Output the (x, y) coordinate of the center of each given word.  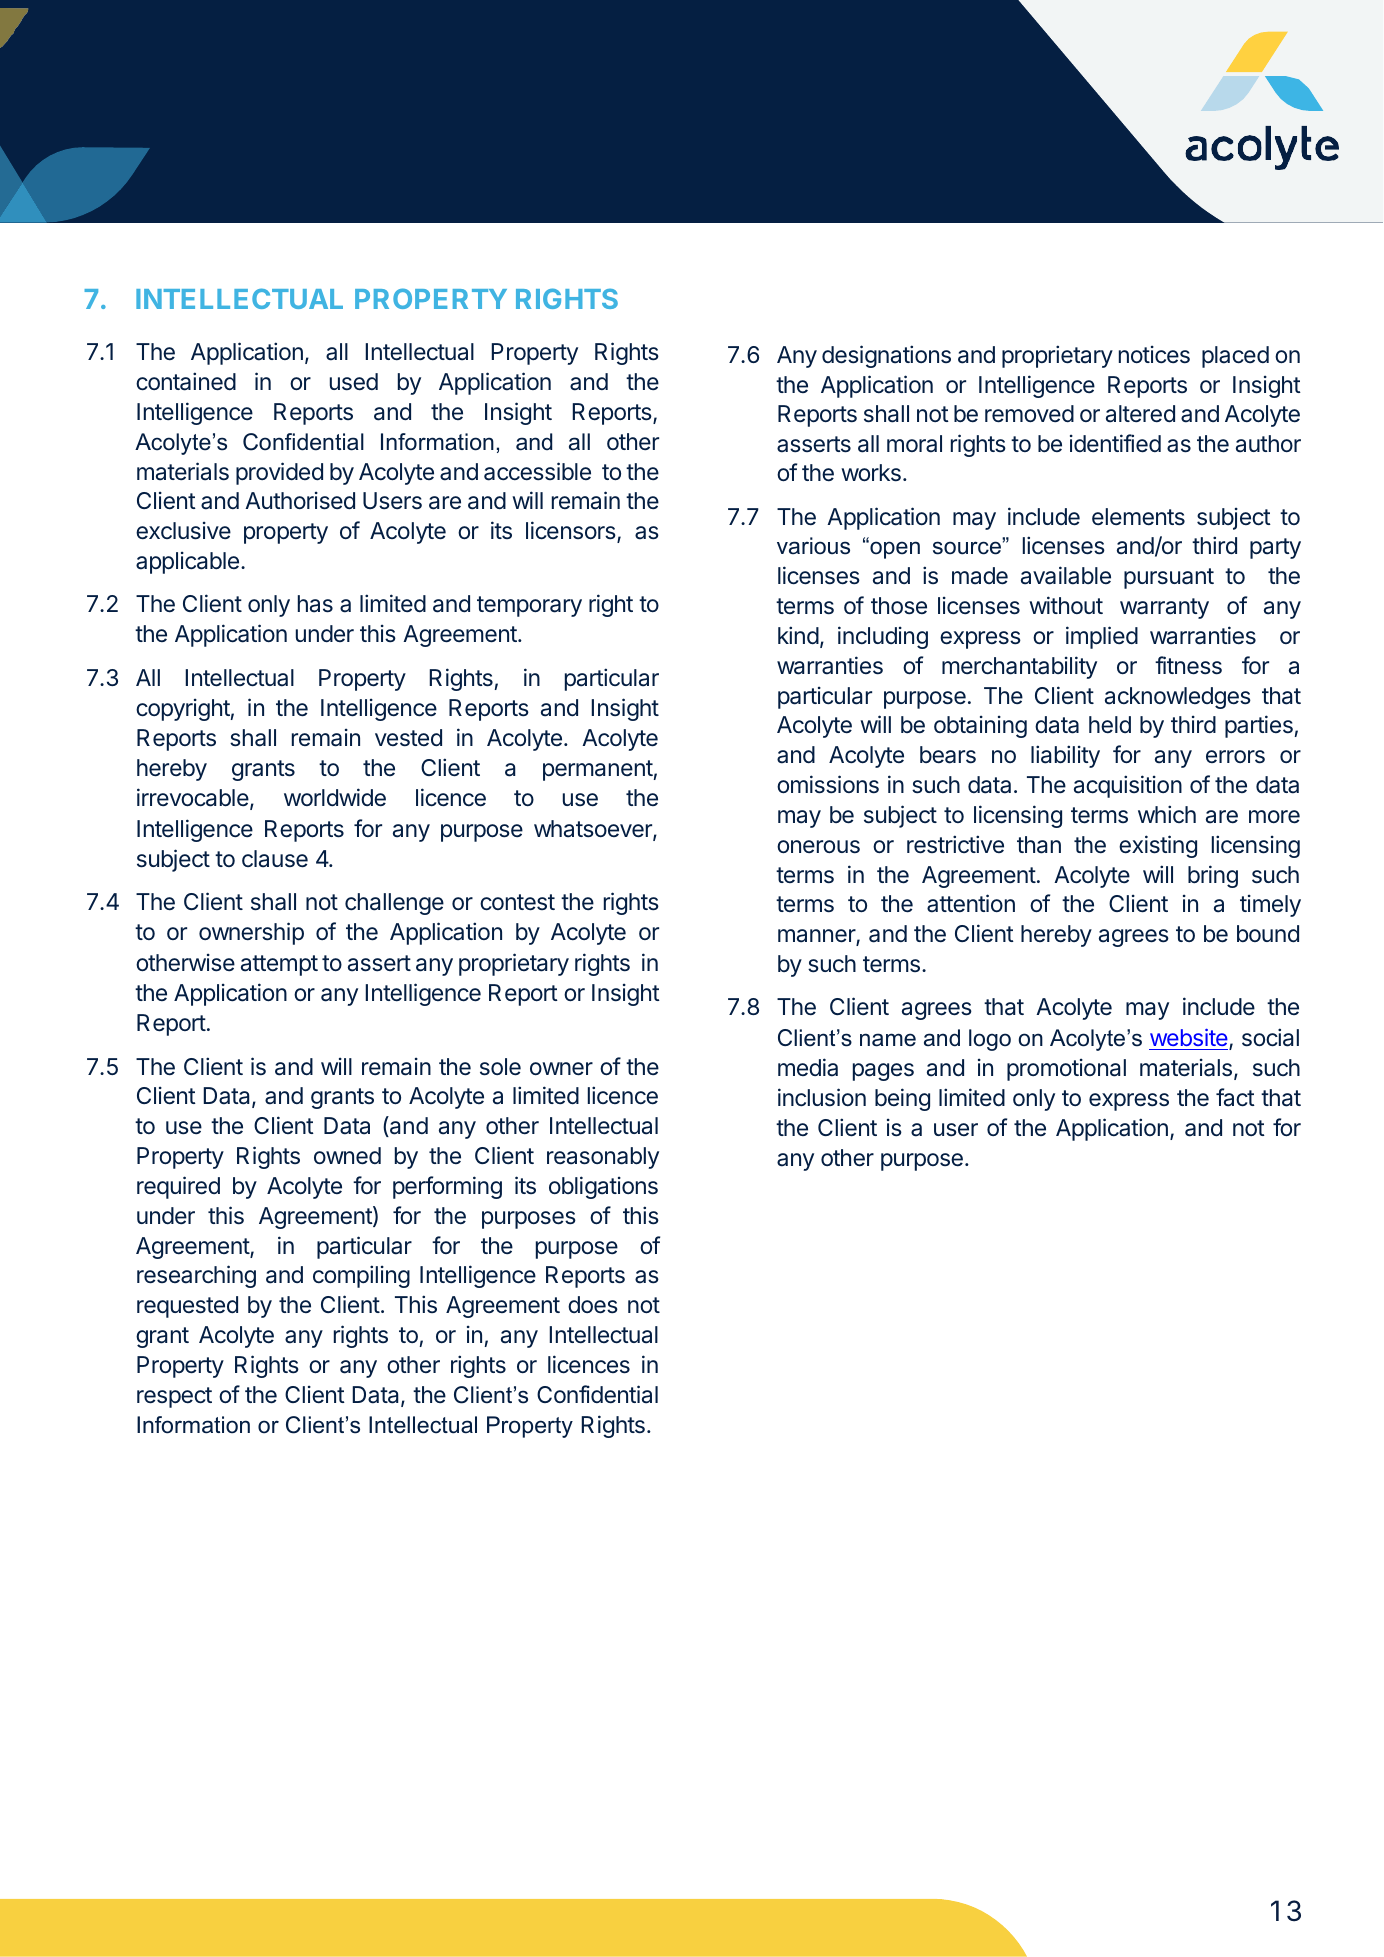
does (593, 1305)
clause (275, 859)
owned (347, 1156)
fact (1235, 1097)
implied (1102, 637)
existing (1158, 846)
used (354, 382)
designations (886, 356)
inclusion (822, 1097)
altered (1140, 414)
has (315, 604)
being (902, 1099)
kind (798, 635)
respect (174, 1397)
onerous (818, 847)
